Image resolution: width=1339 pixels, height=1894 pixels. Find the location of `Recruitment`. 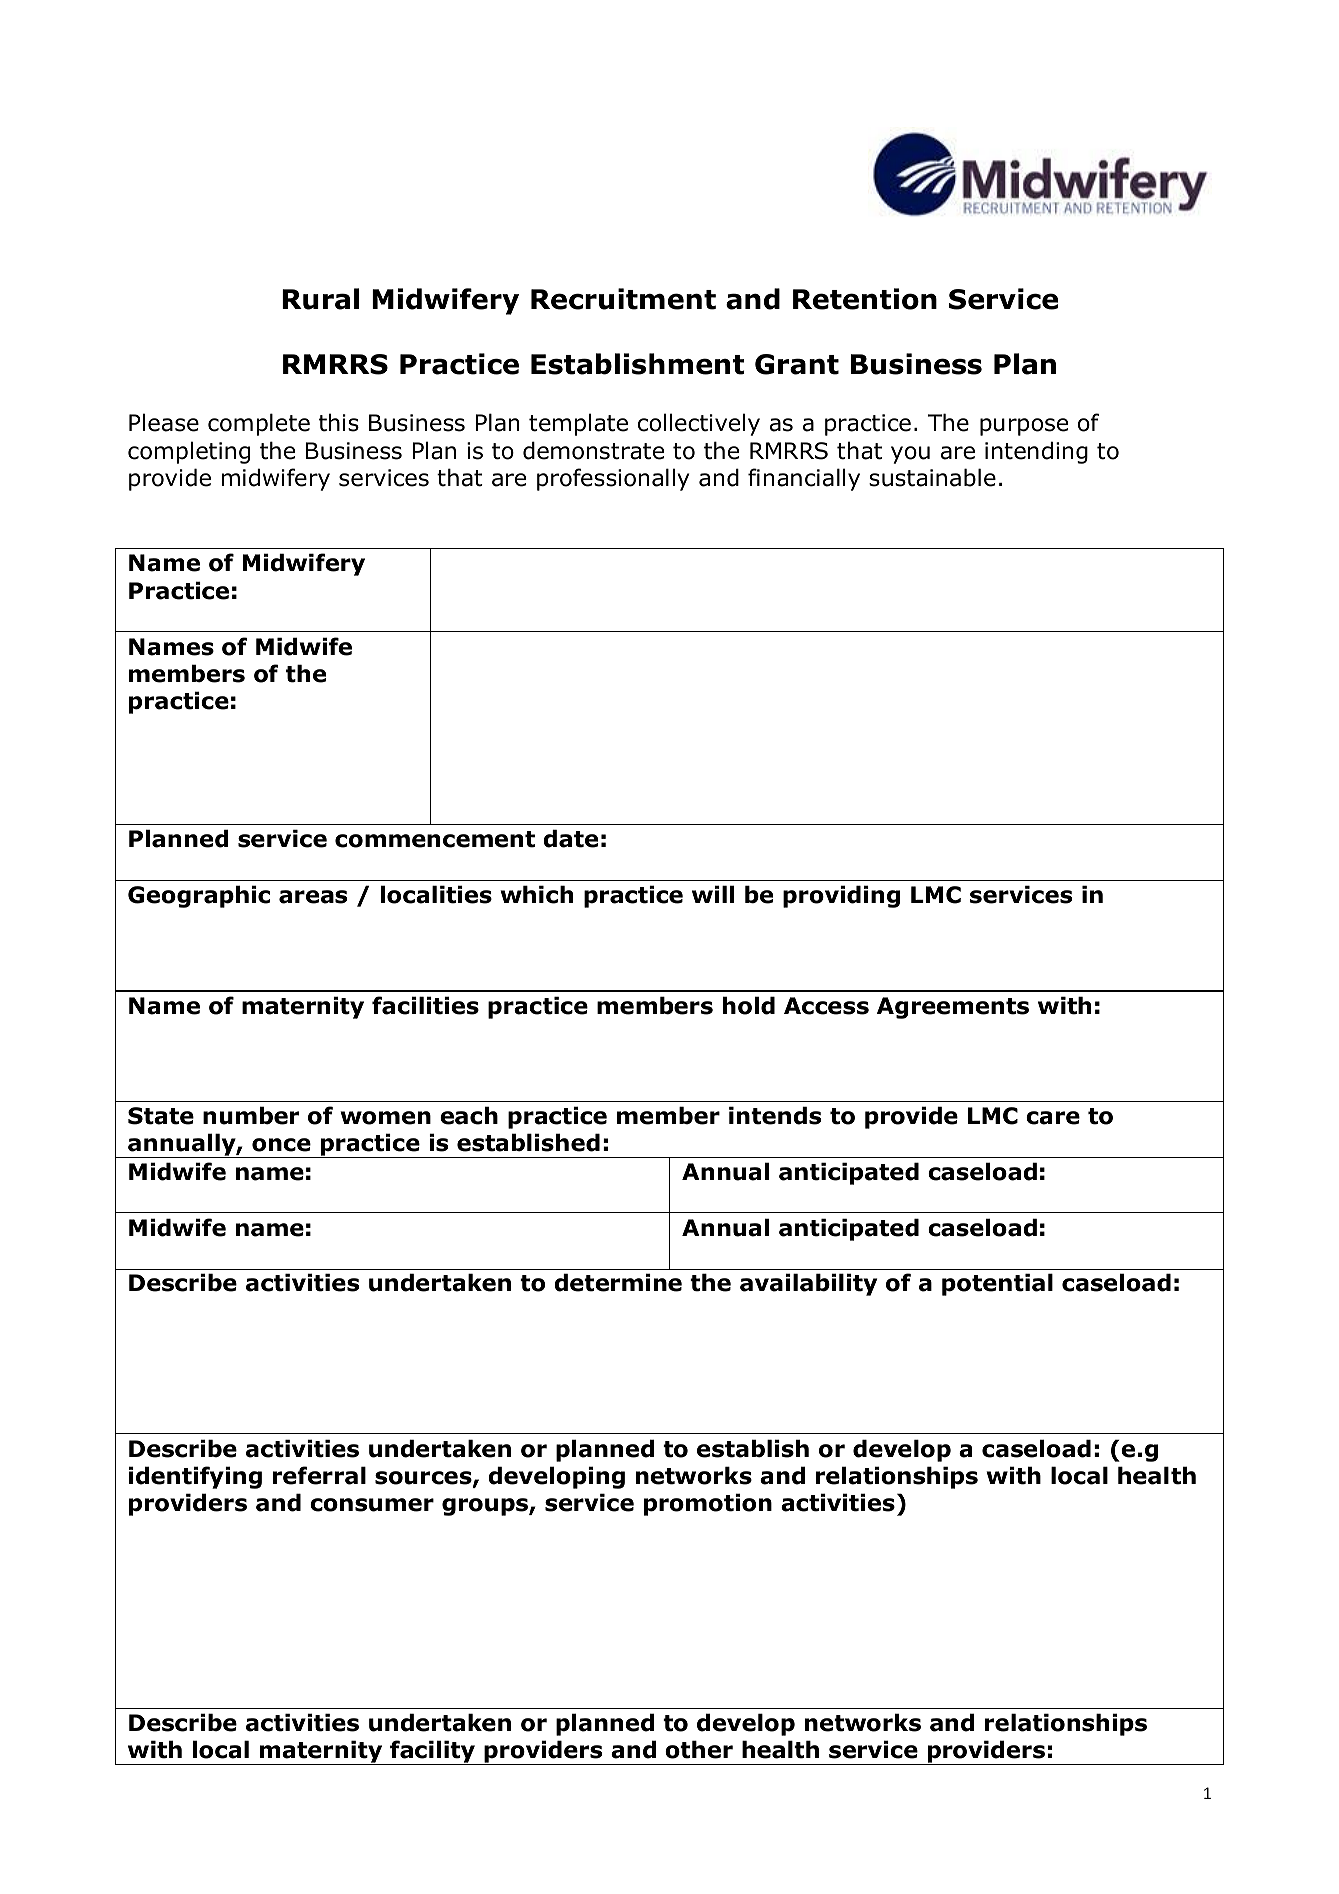

Recruitment is located at coordinates (623, 299).
